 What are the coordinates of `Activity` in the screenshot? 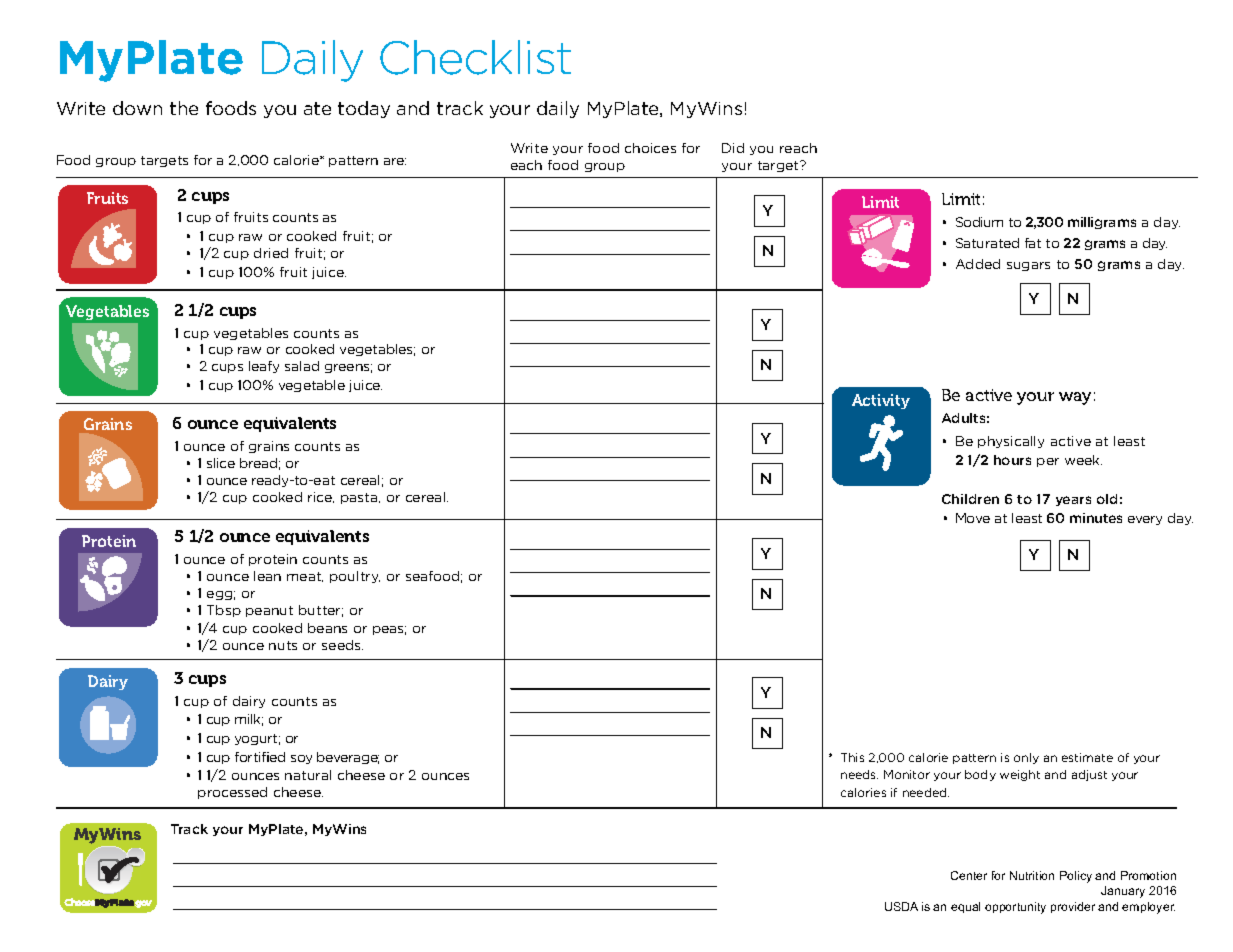 It's located at (881, 401).
